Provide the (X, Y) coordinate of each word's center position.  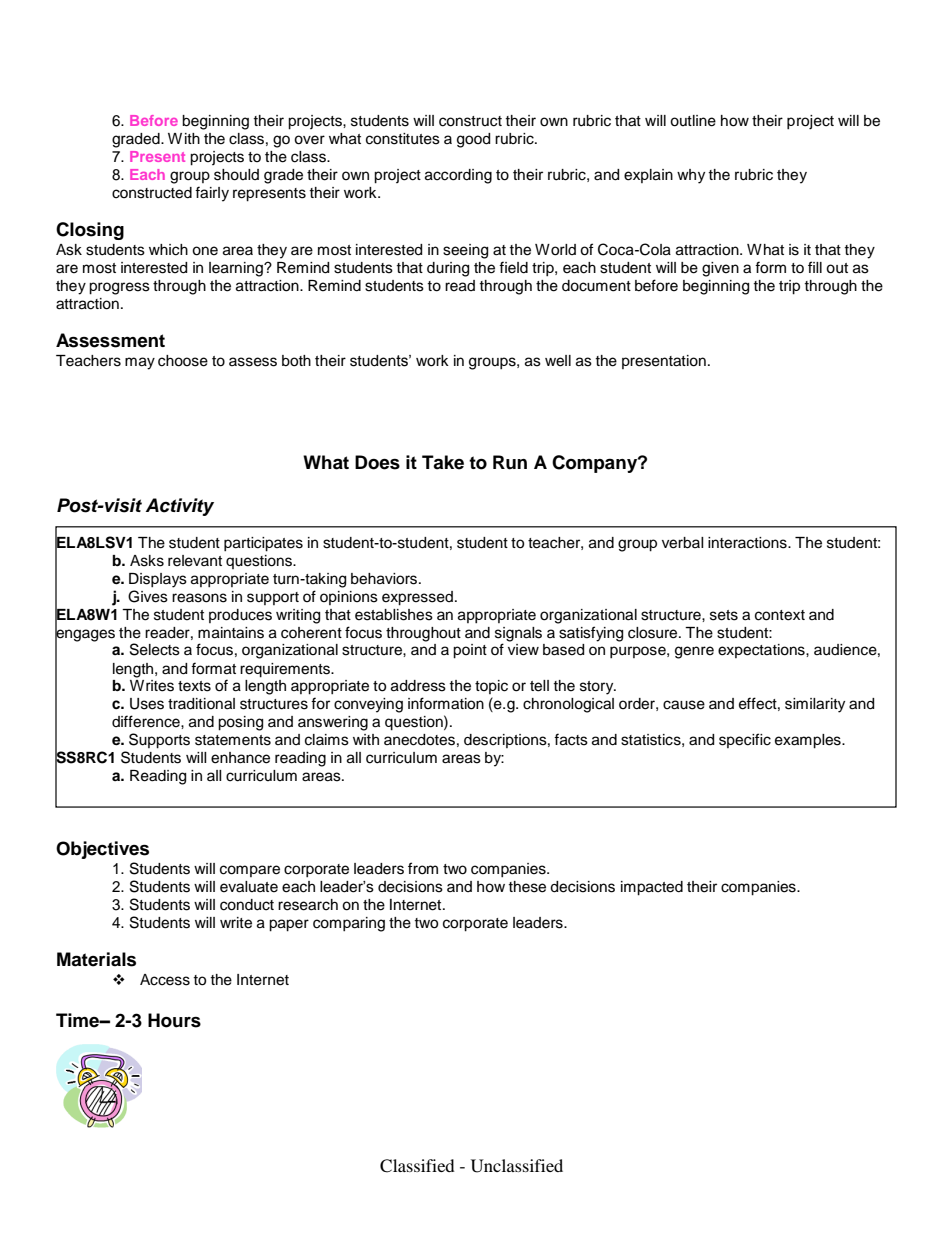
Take (443, 462)
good (473, 140)
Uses (147, 704)
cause (684, 705)
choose (183, 361)
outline (693, 121)
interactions (748, 543)
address (418, 686)
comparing (349, 924)
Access (165, 980)
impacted (652, 888)
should (236, 175)
